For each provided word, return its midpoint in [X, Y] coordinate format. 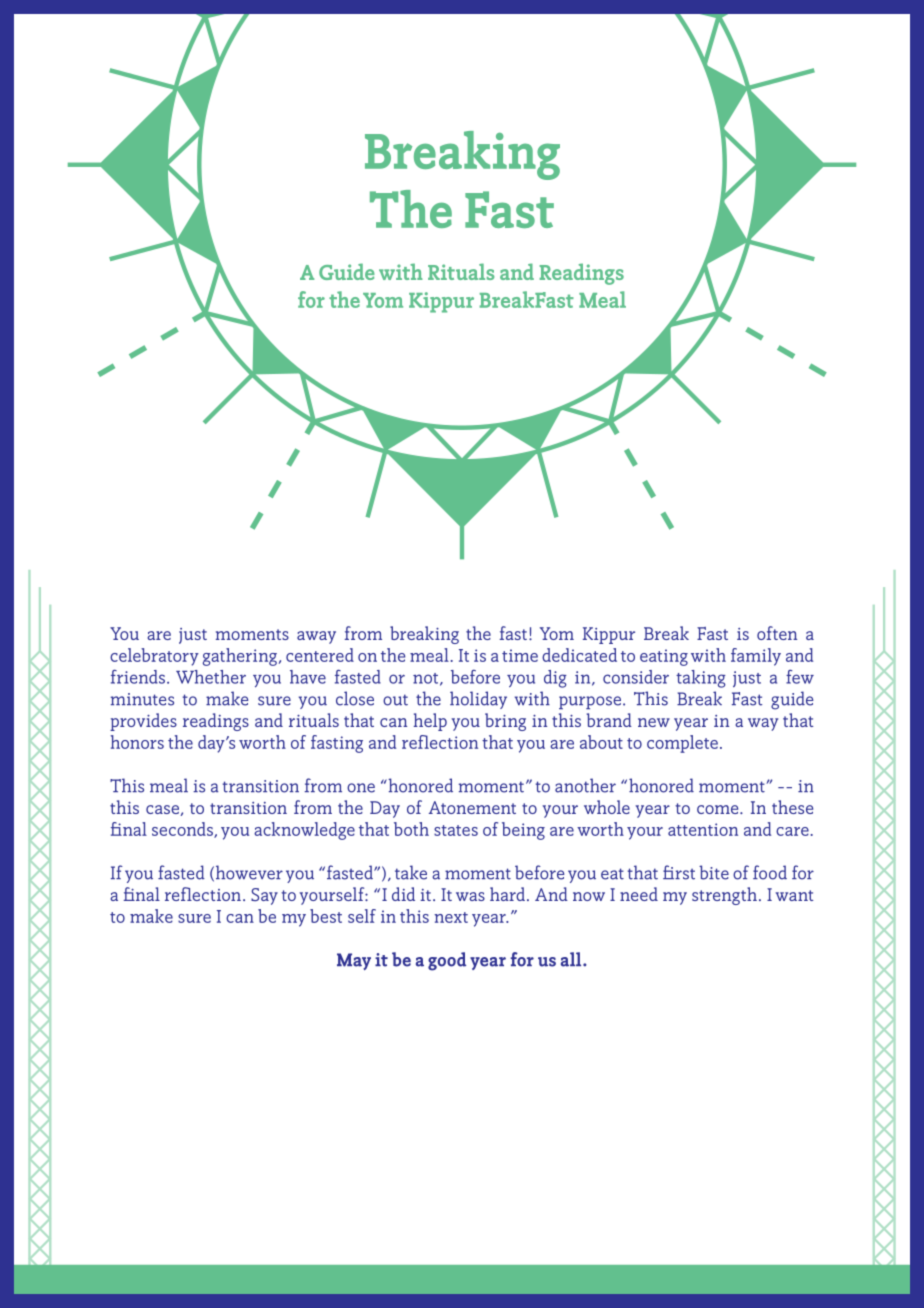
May [354, 961]
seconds [183, 830]
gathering [240, 657]
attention [703, 829]
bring [505, 722]
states [456, 830]
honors [137, 742]
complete [682, 744]
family [756, 657]
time [520, 655]
